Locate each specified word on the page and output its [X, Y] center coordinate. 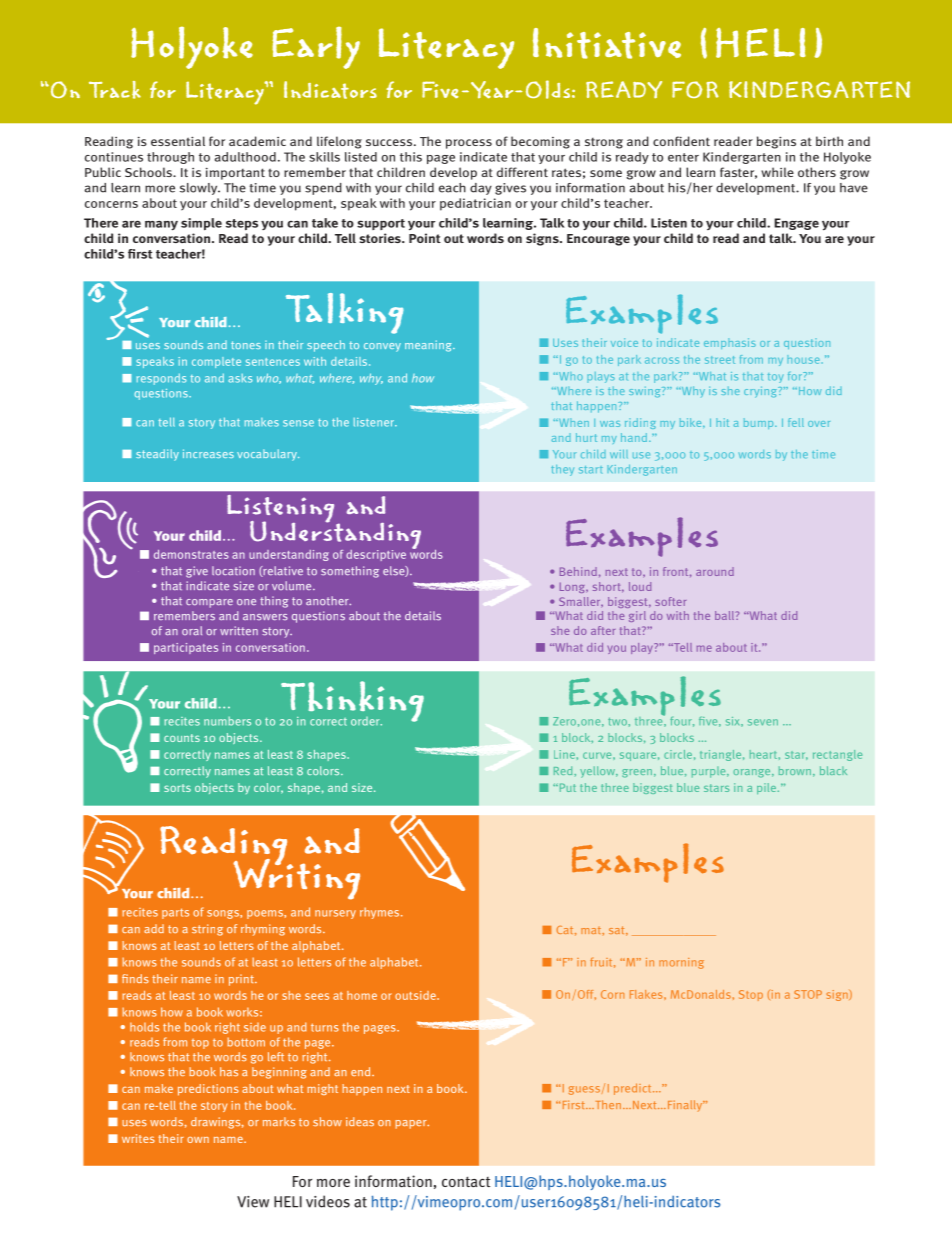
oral [192, 630]
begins [776, 142]
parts [175, 913]
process [469, 144]
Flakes [647, 994]
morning [681, 963]
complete [216, 362]
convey [382, 347]
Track [115, 90]
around [715, 571]
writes [138, 1138]
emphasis [730, 343]
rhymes [381, 913]
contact [466, 1182]
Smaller [581, 602]
